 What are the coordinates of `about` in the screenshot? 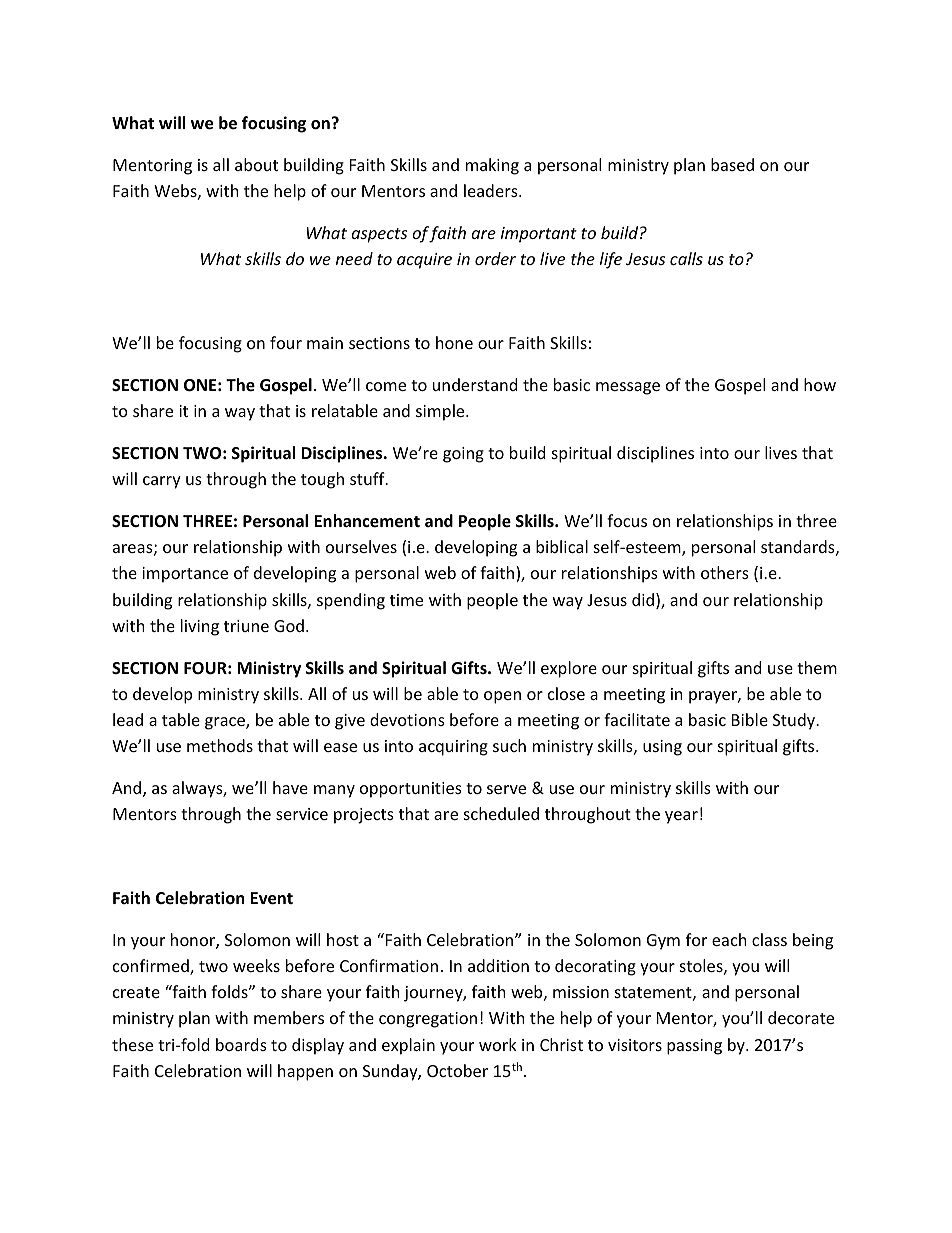 It's located at (256, 164).
